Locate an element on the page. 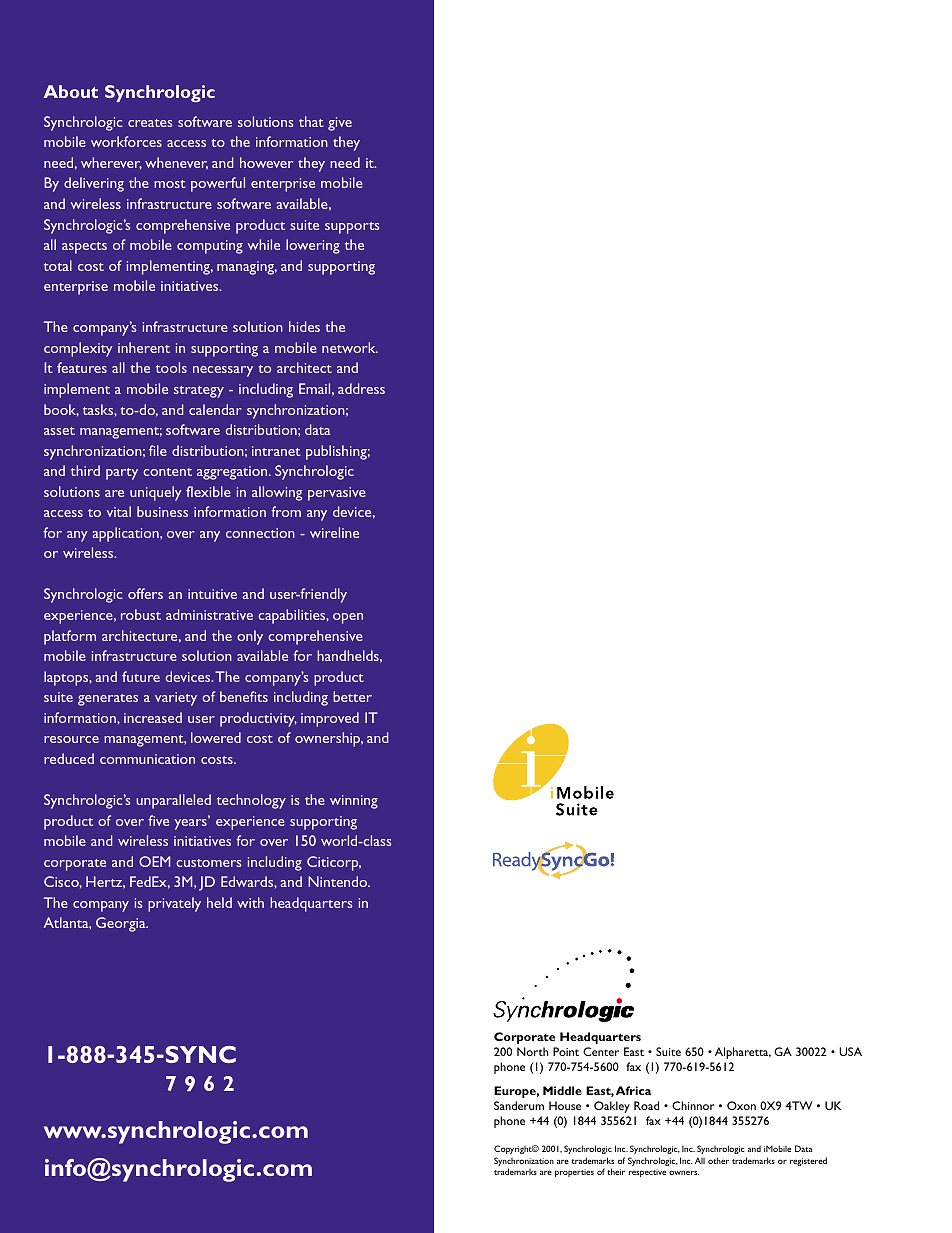 Image resolution: width=952 pixels, height=1233 pixels. House is located at coordinates (565, 1105).
